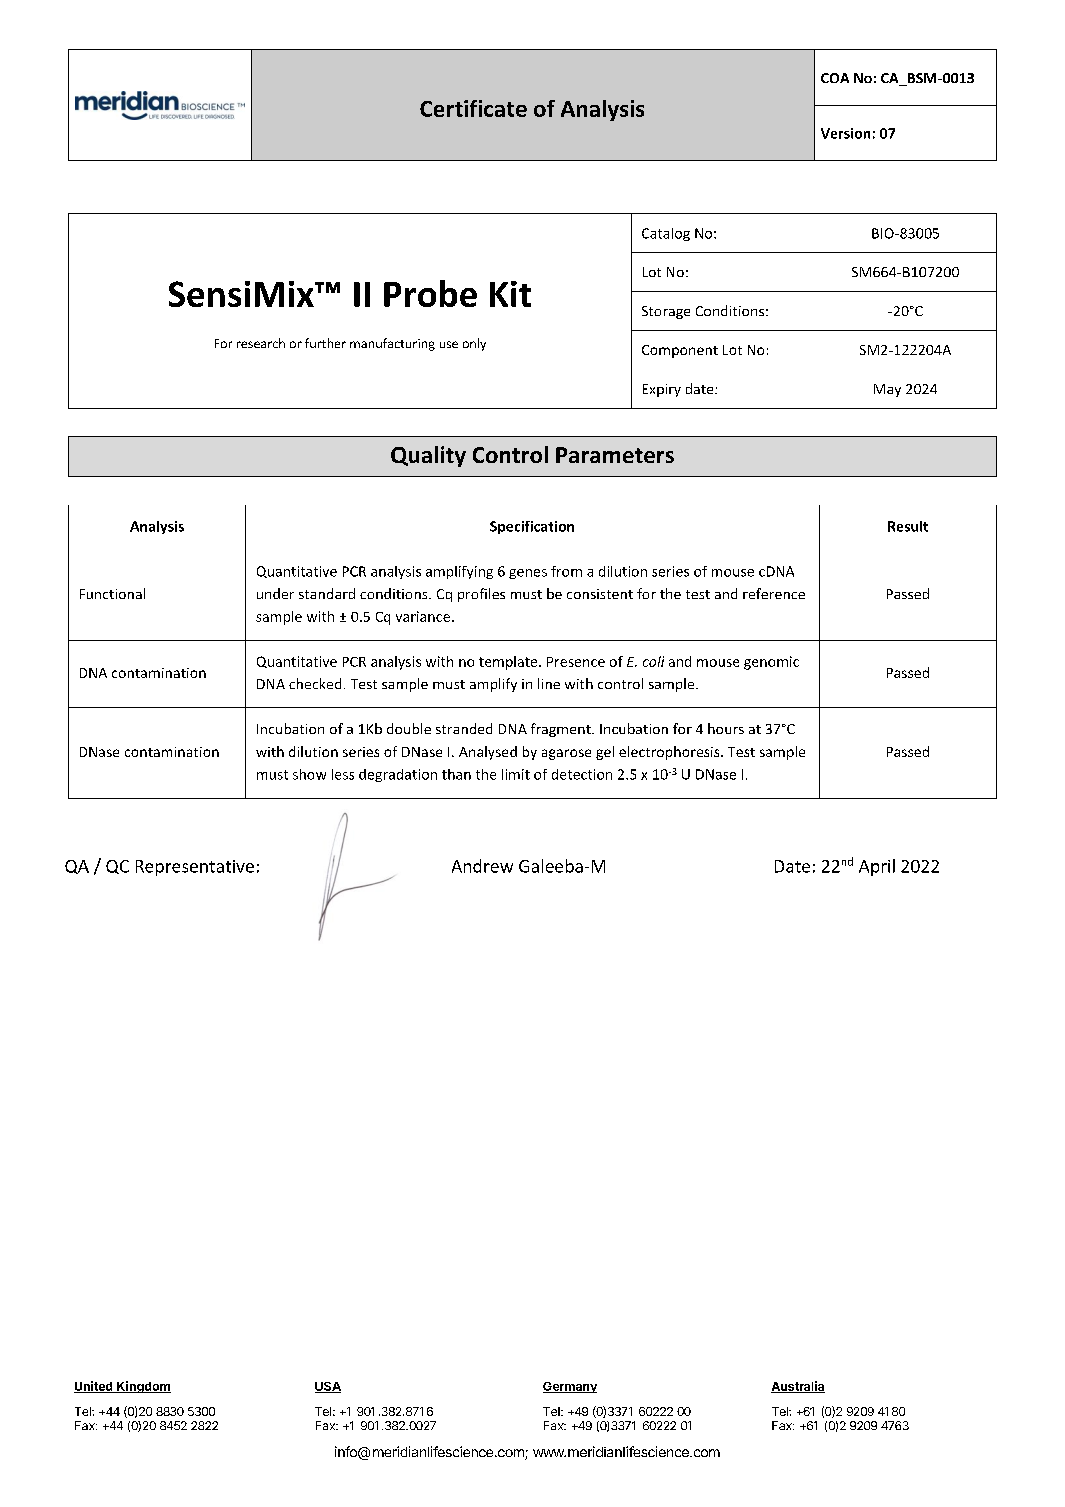  Describe the element at coordinates (482, 866) in the screenshot. I see `Andrew` at that location.
